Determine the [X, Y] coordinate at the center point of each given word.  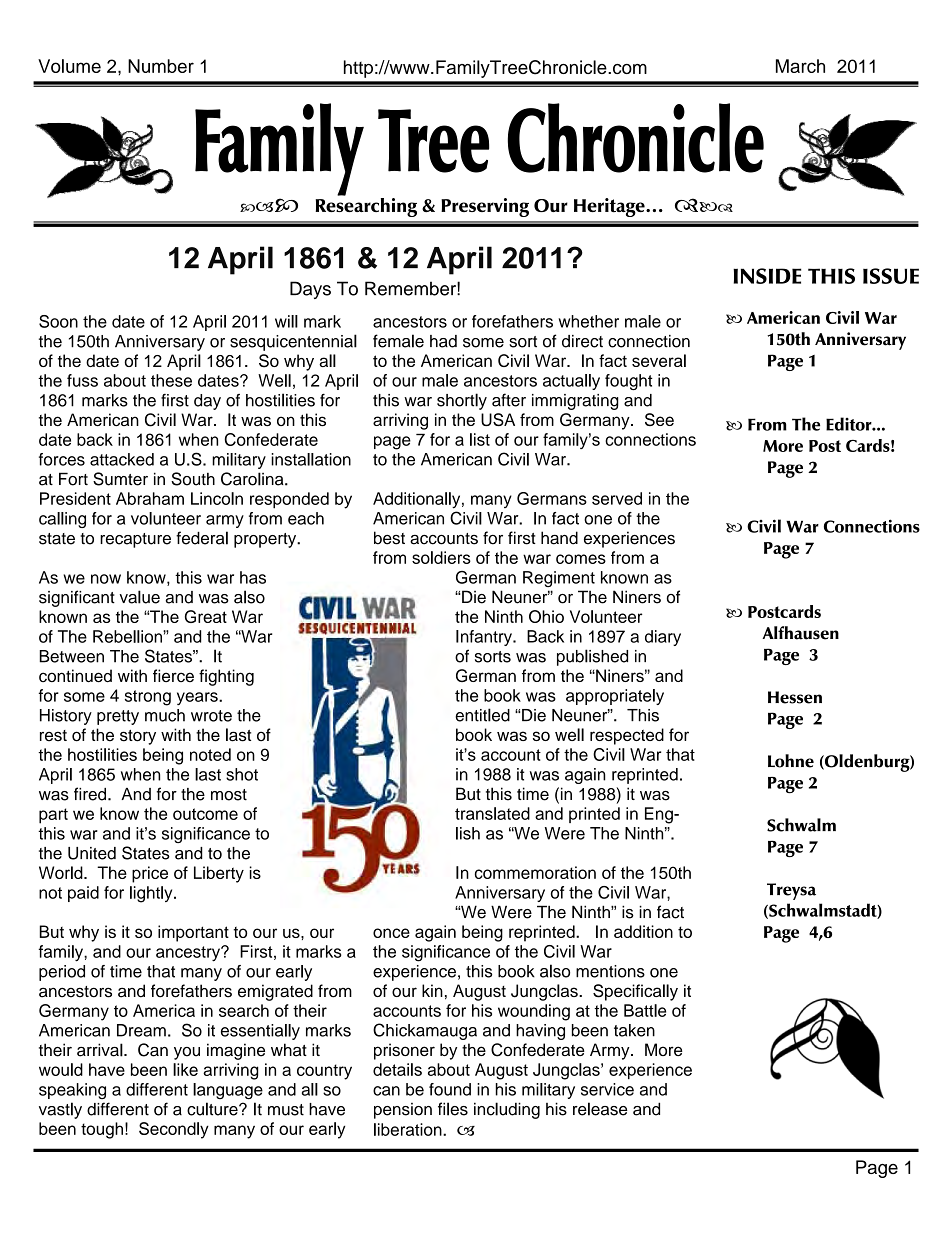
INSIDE [767, 276]
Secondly [174, 1130]
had [443, 341]
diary [663, 638]
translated [492, 813]
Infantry [485, 638]
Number [161, 66]
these [171, 380]
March [800, 66]
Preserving [485, 207]
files [453, 1109]
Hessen [795, 697]
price [150, 874]
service [607, 1089]
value [139, 597]
